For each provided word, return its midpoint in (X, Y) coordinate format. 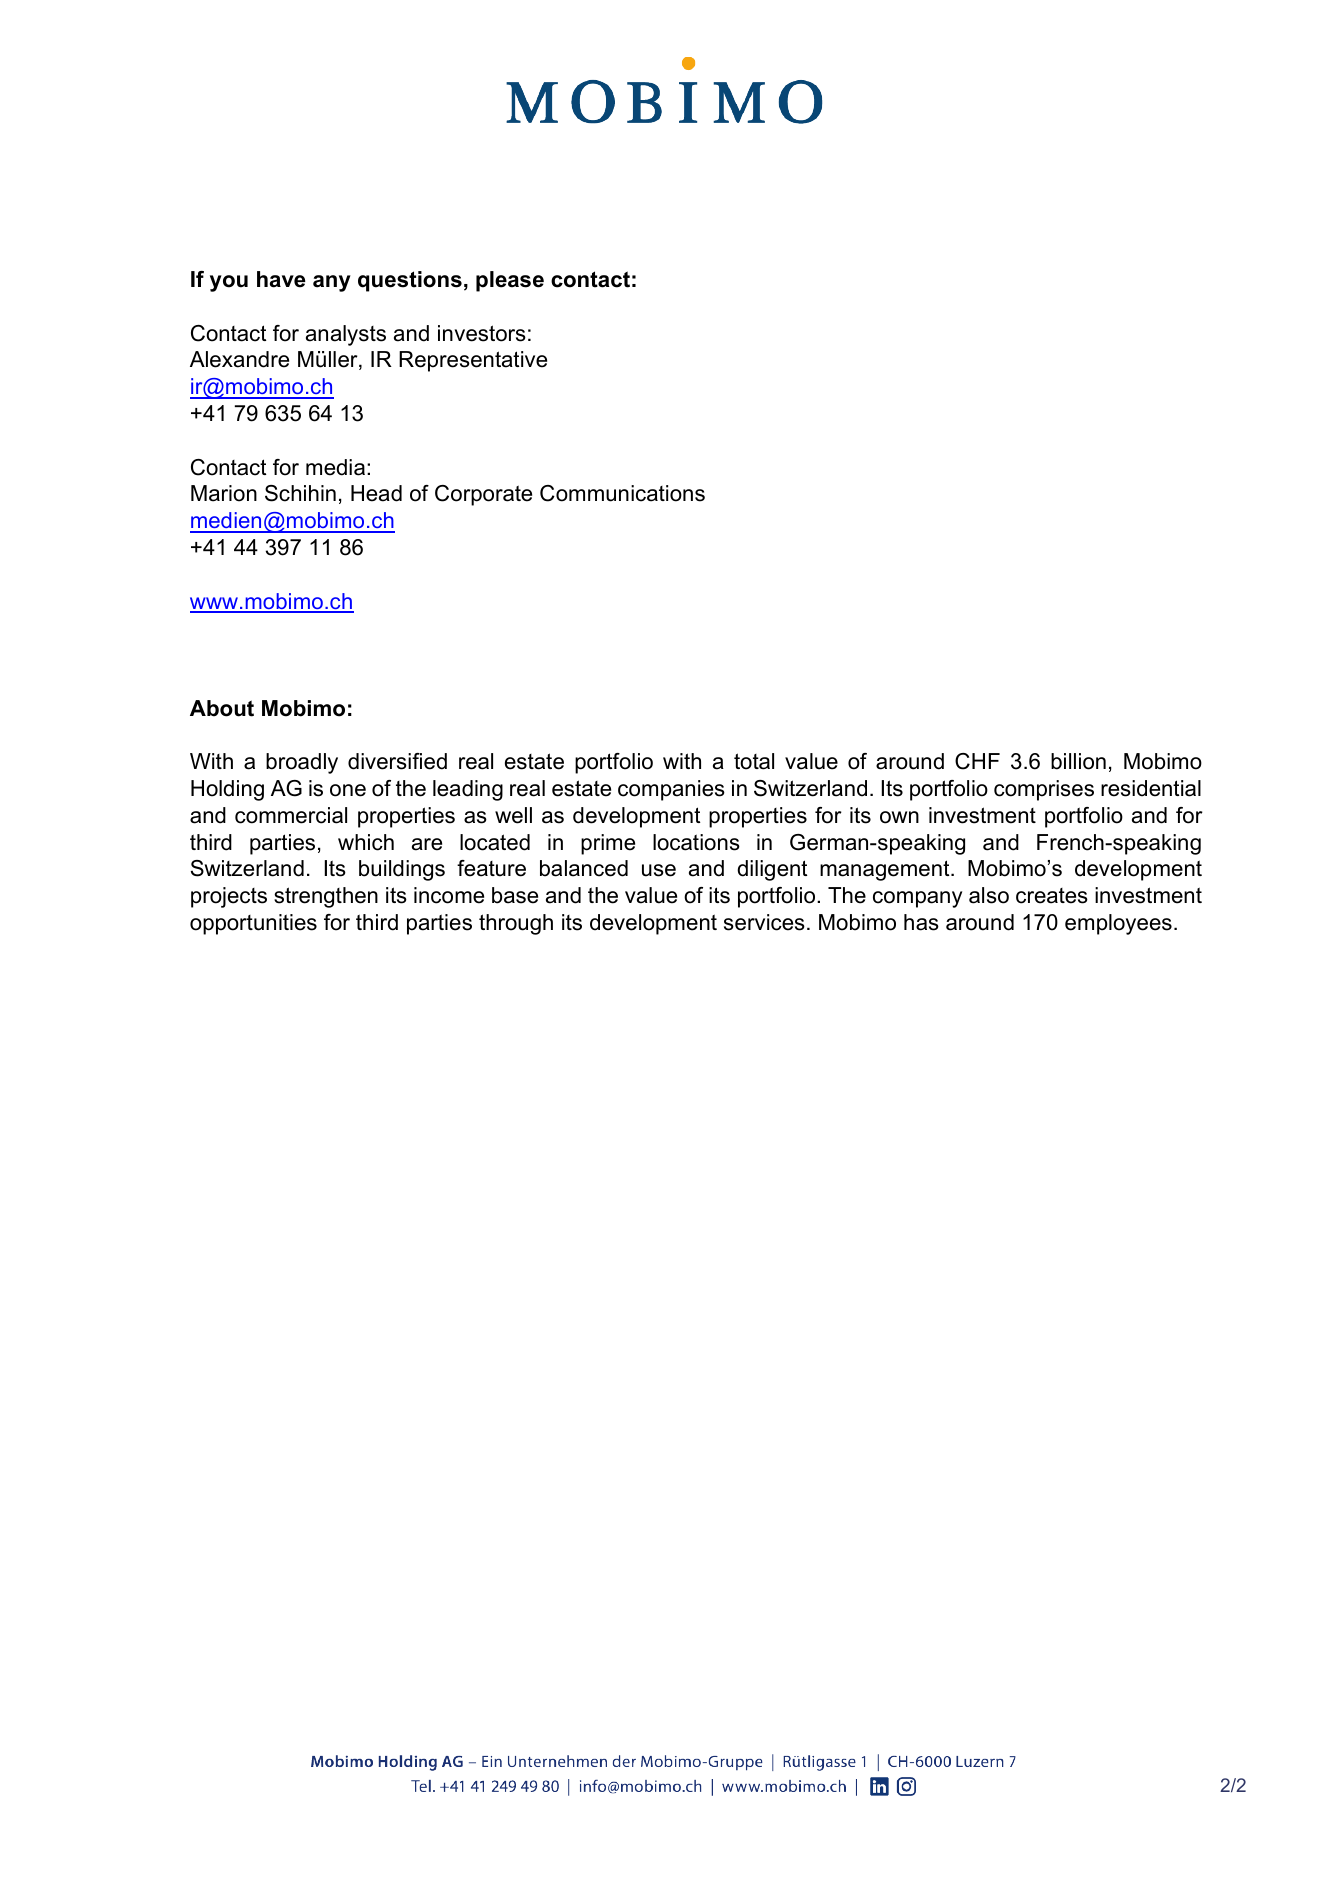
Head (376, 493)
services (764, 922)
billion (1078, 761)
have (281, 279)
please (510, 281)
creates (1052, 896)
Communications (622, 493)
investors (482, 333)
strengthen (326, 897)
